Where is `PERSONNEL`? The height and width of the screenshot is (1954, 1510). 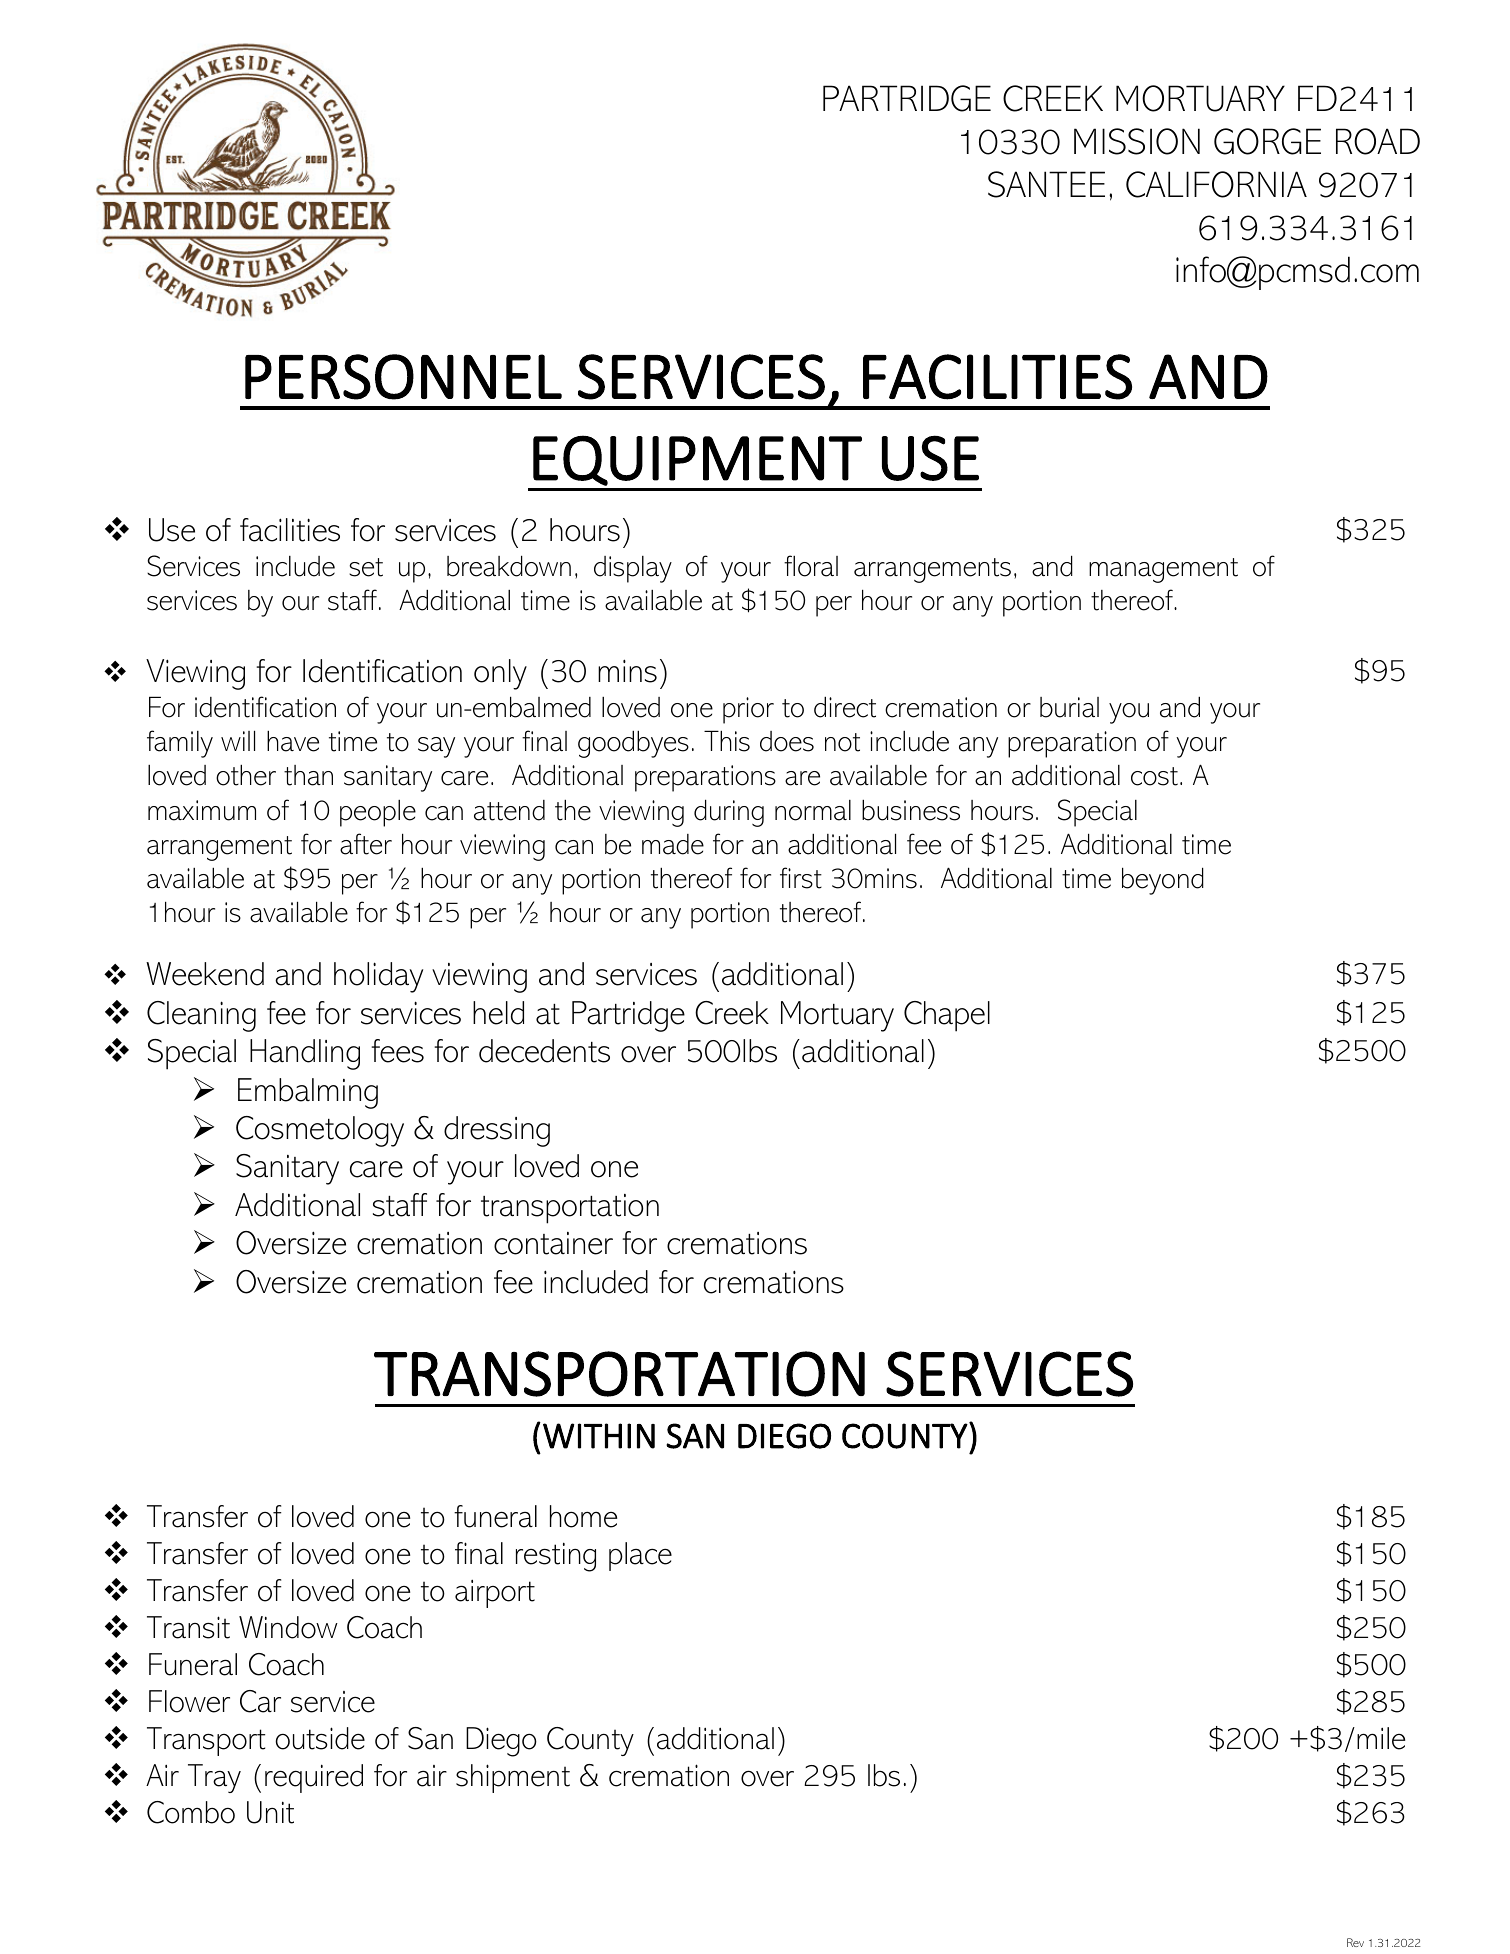 PERSONNEL is located at coordinates (403, 377).
